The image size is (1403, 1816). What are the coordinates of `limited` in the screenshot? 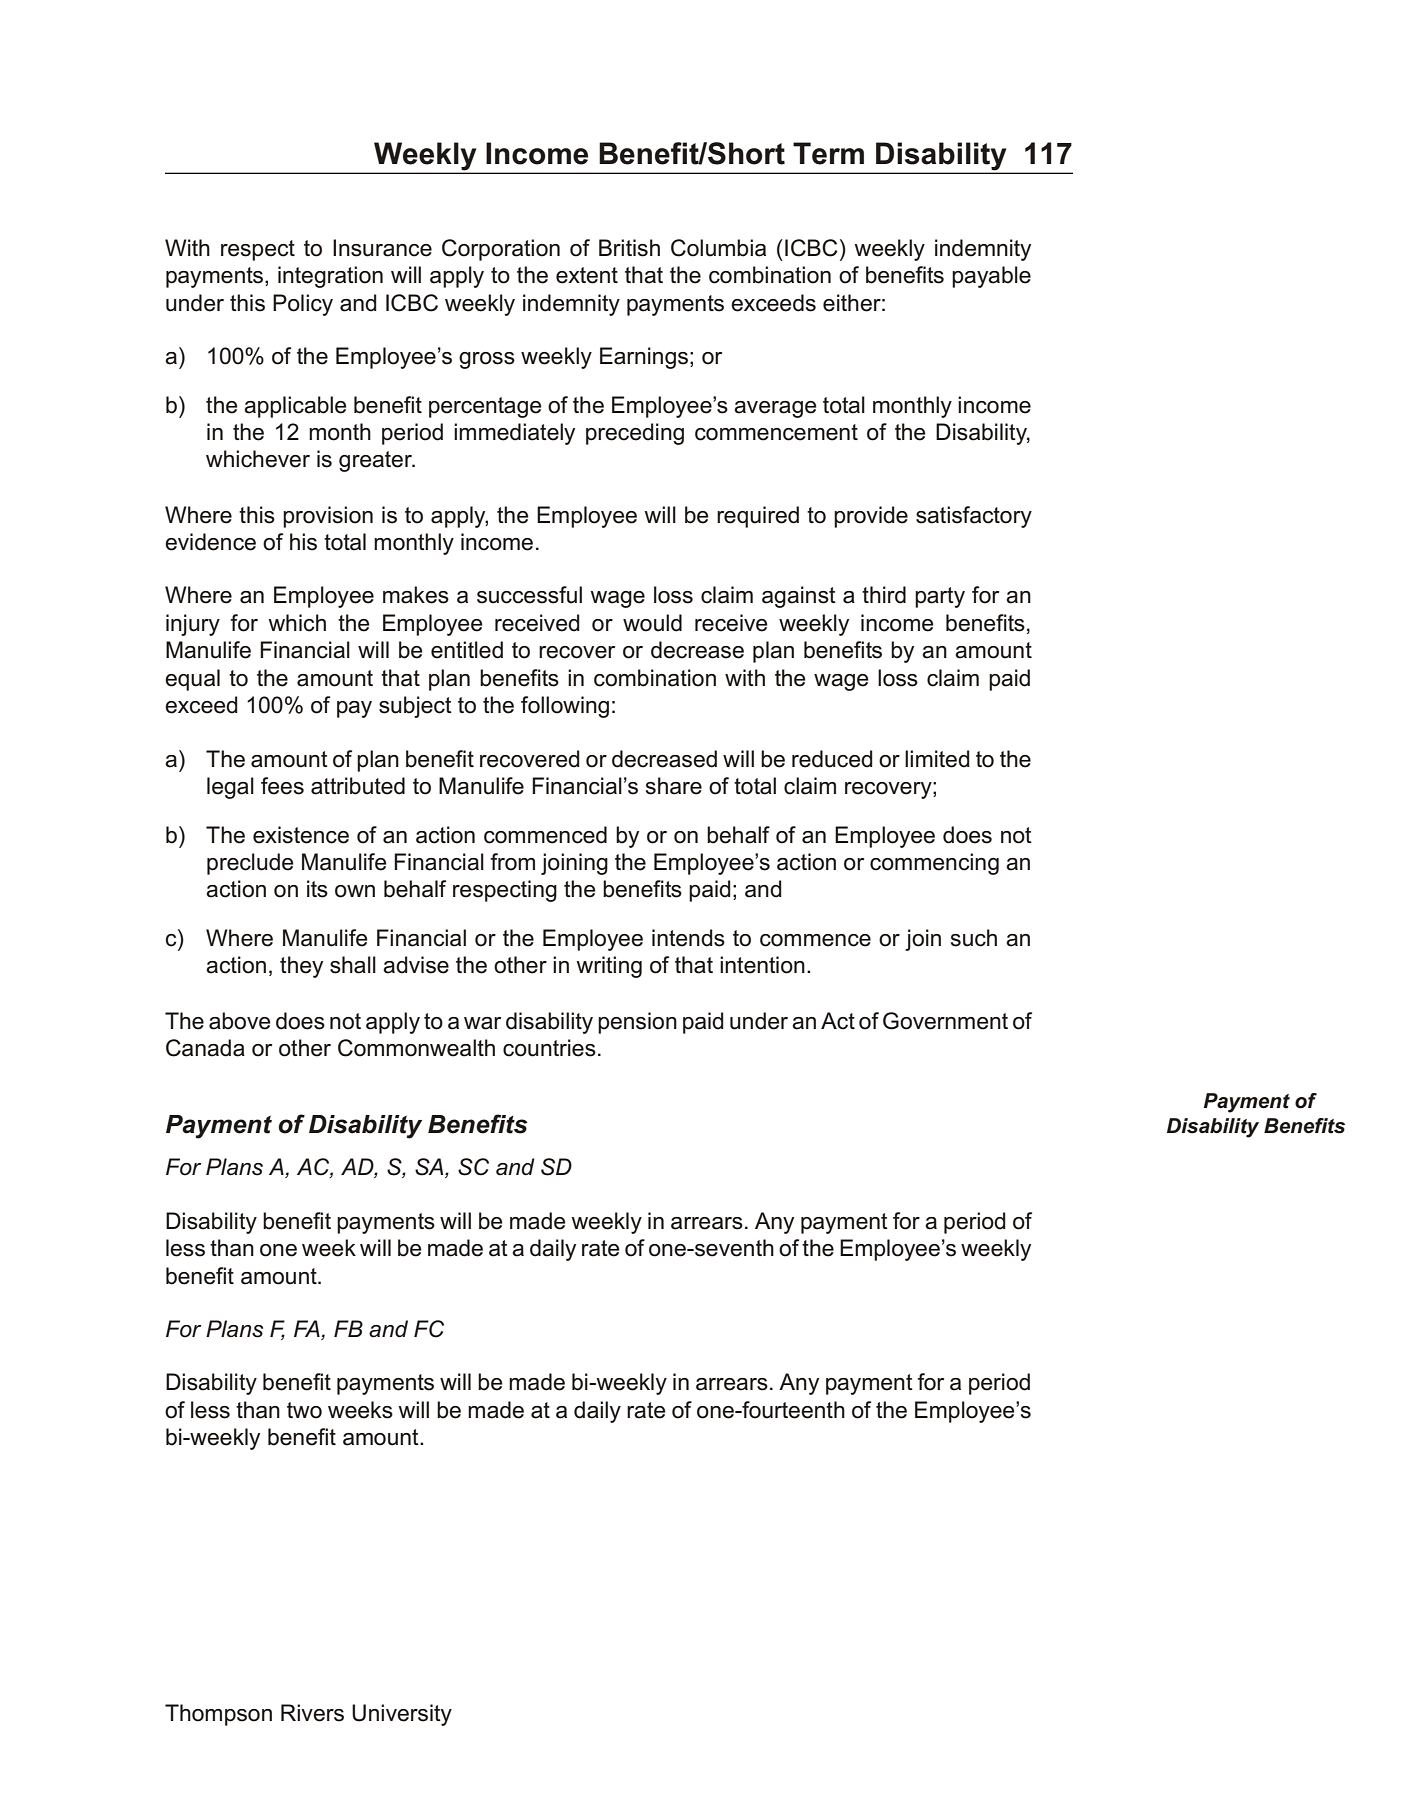 It's located at (937, 759).
